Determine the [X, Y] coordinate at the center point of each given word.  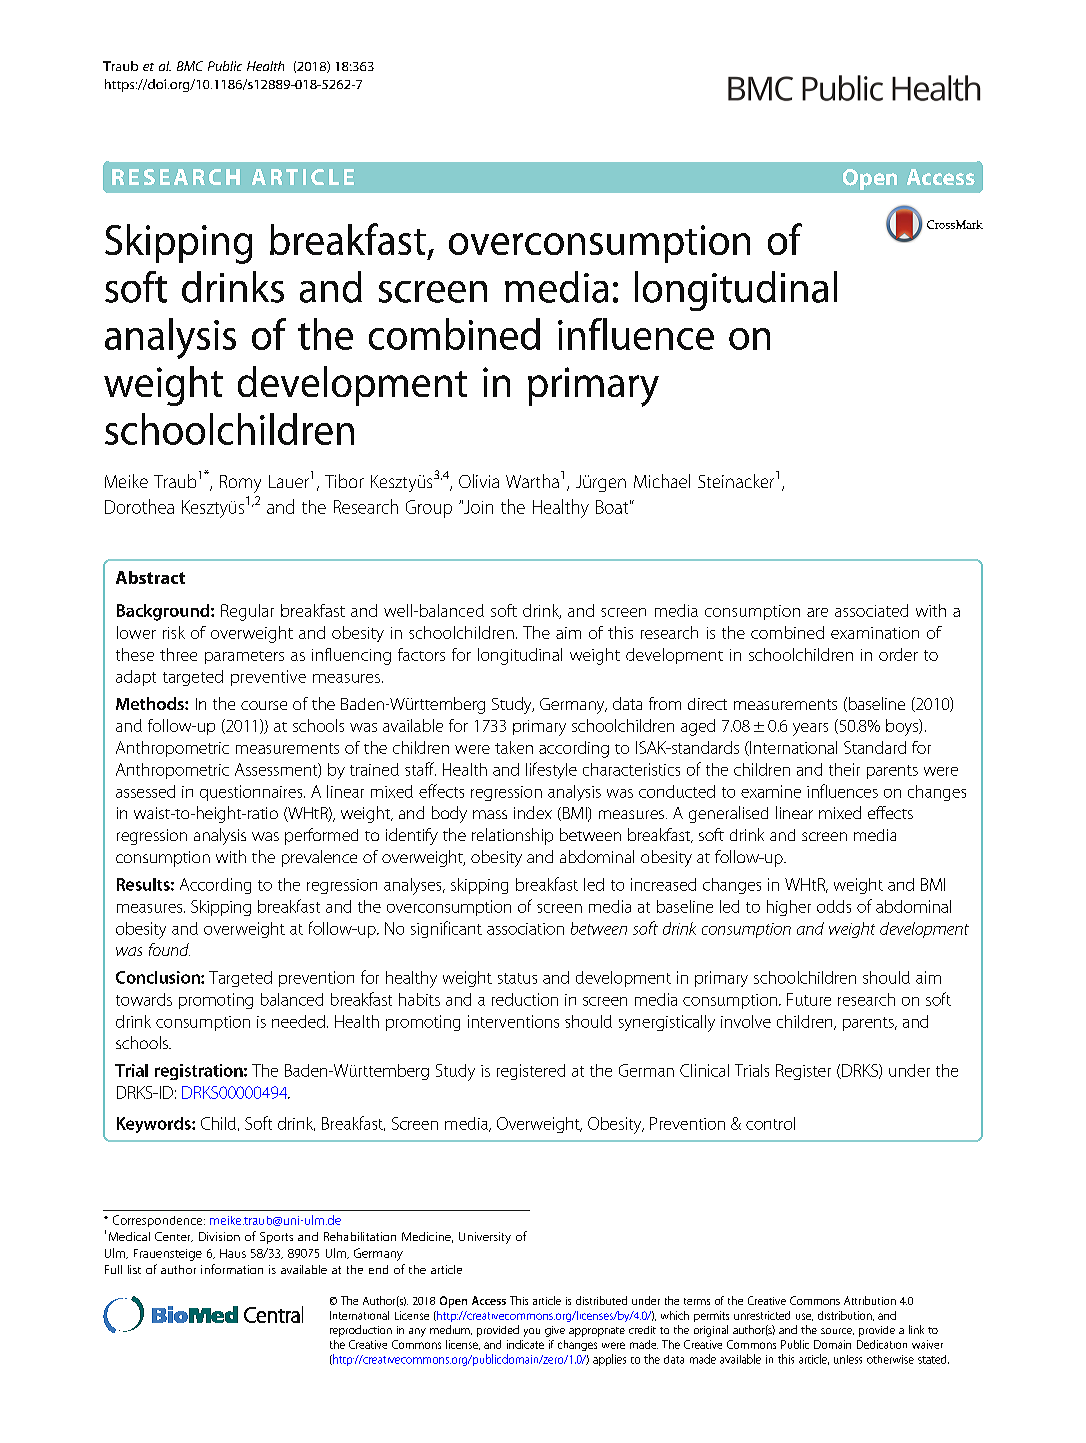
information [232, 1269]
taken [514, 747]
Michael [662, 481]
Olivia [479, 481]
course [264, 705]
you [532, 1332]
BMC [190, 66]
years [810, 729]
